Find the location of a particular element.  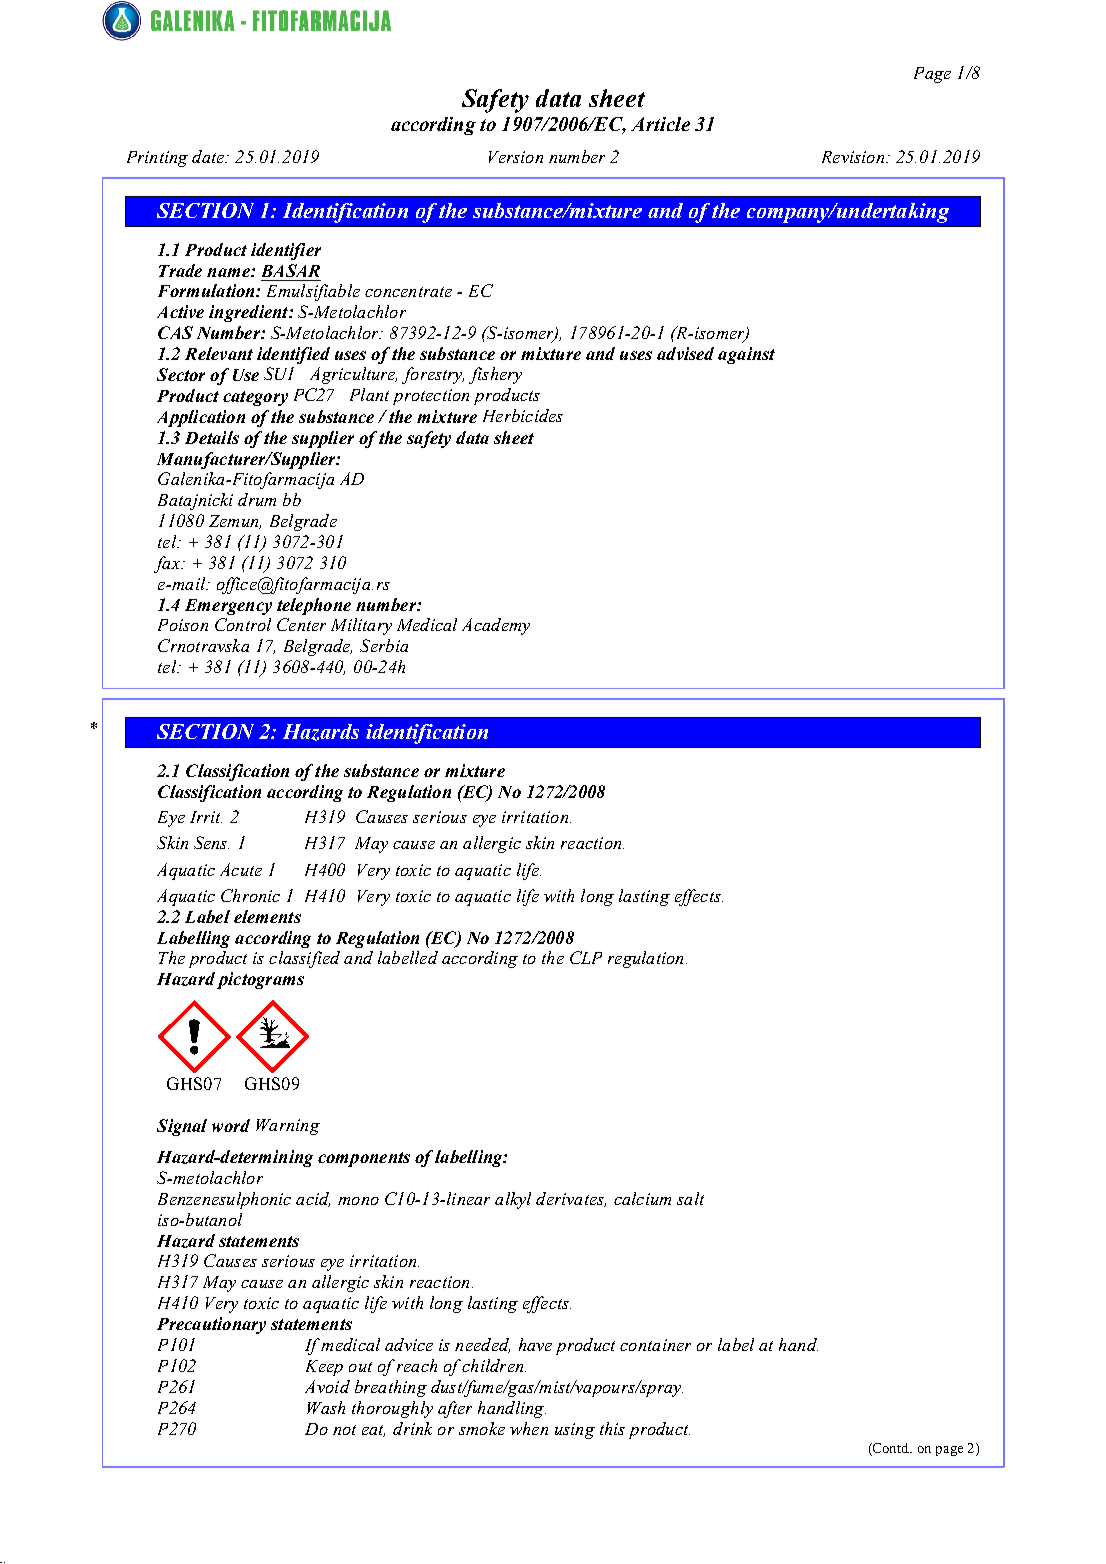

Academy is located at coordinates (496, 626).
